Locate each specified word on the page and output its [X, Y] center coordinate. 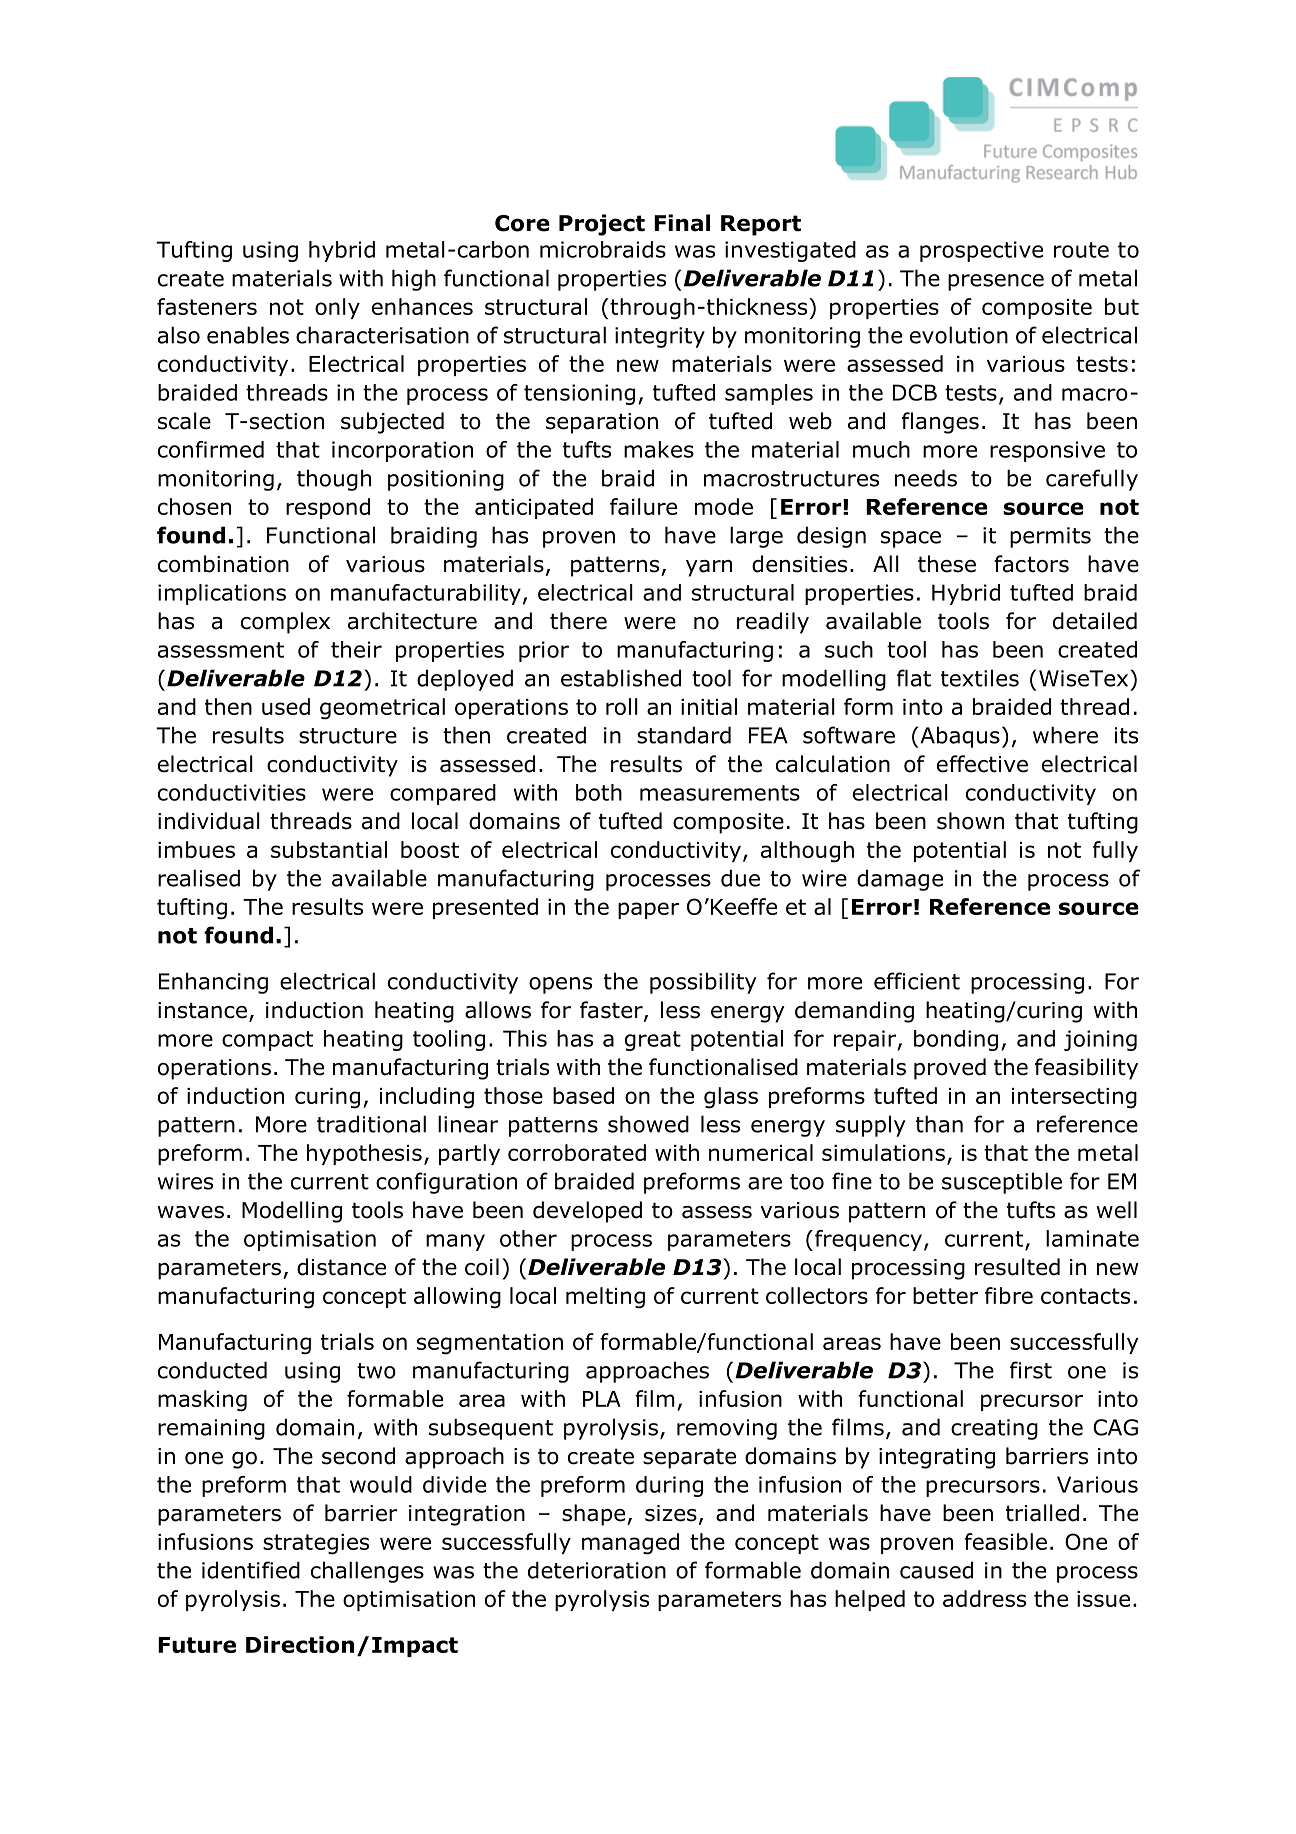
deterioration [597, 1570]
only [337, 308]
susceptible [1002, 1183]
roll [622, 706]
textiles [980, 678]
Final [682, 223]
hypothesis [364, 1154]
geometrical [382, 709]
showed [648, 1124]
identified [251, 1570]
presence [996, 282]
